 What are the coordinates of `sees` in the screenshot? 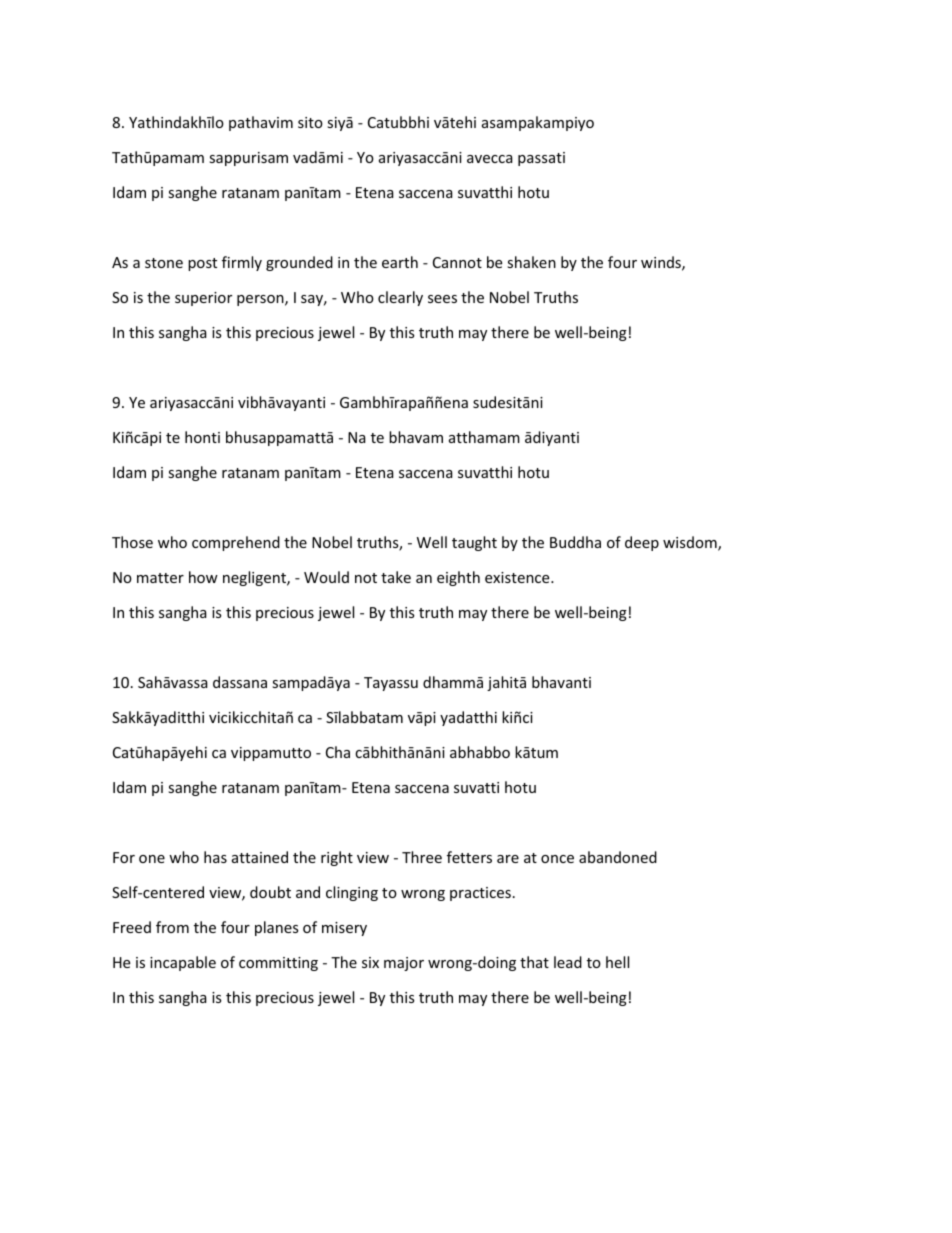 It's located at (442, 299).
